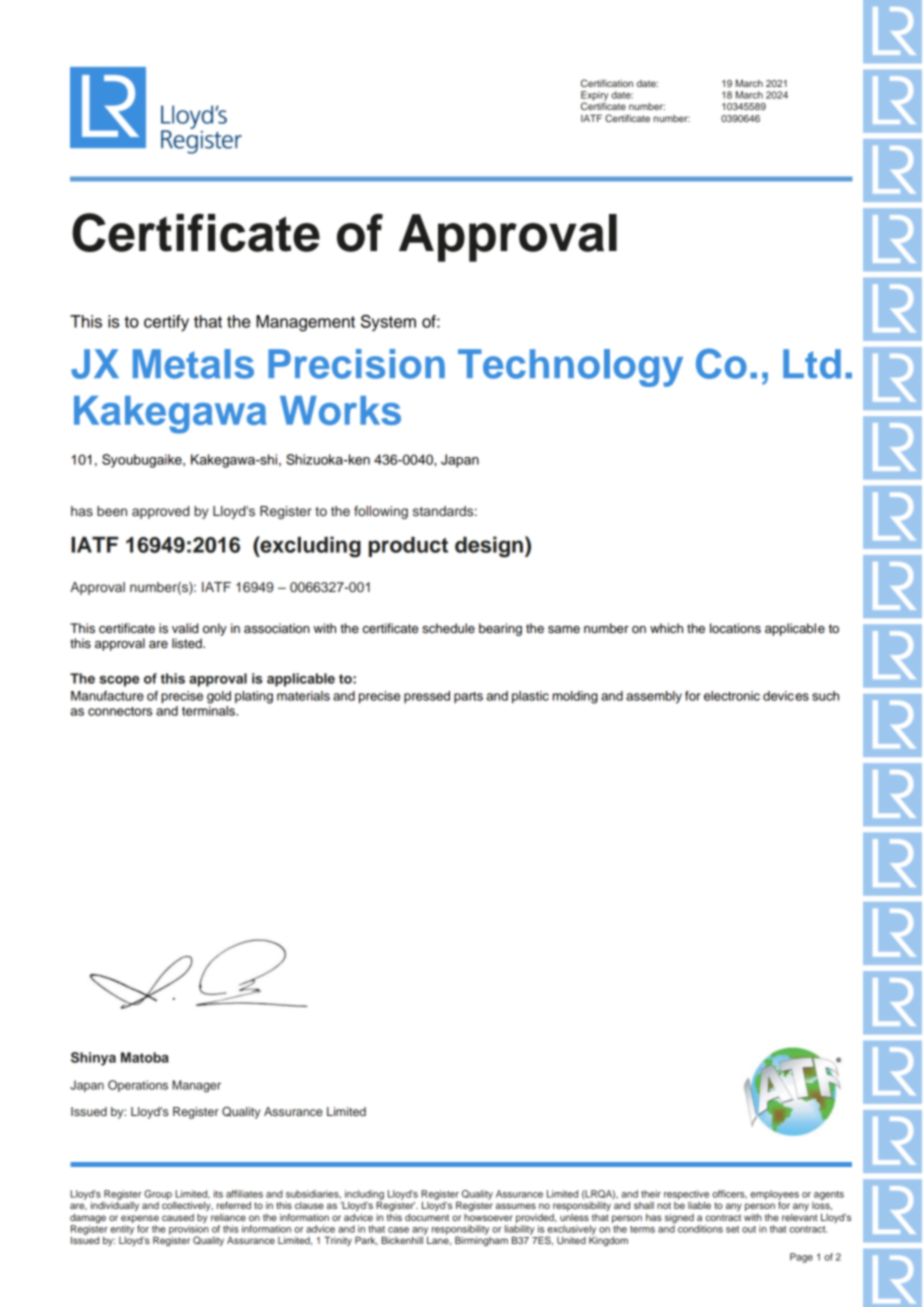  What do you see at coordinates (595, 97) in the page?
I see `Expiry` at bounding box center [595, 97].
